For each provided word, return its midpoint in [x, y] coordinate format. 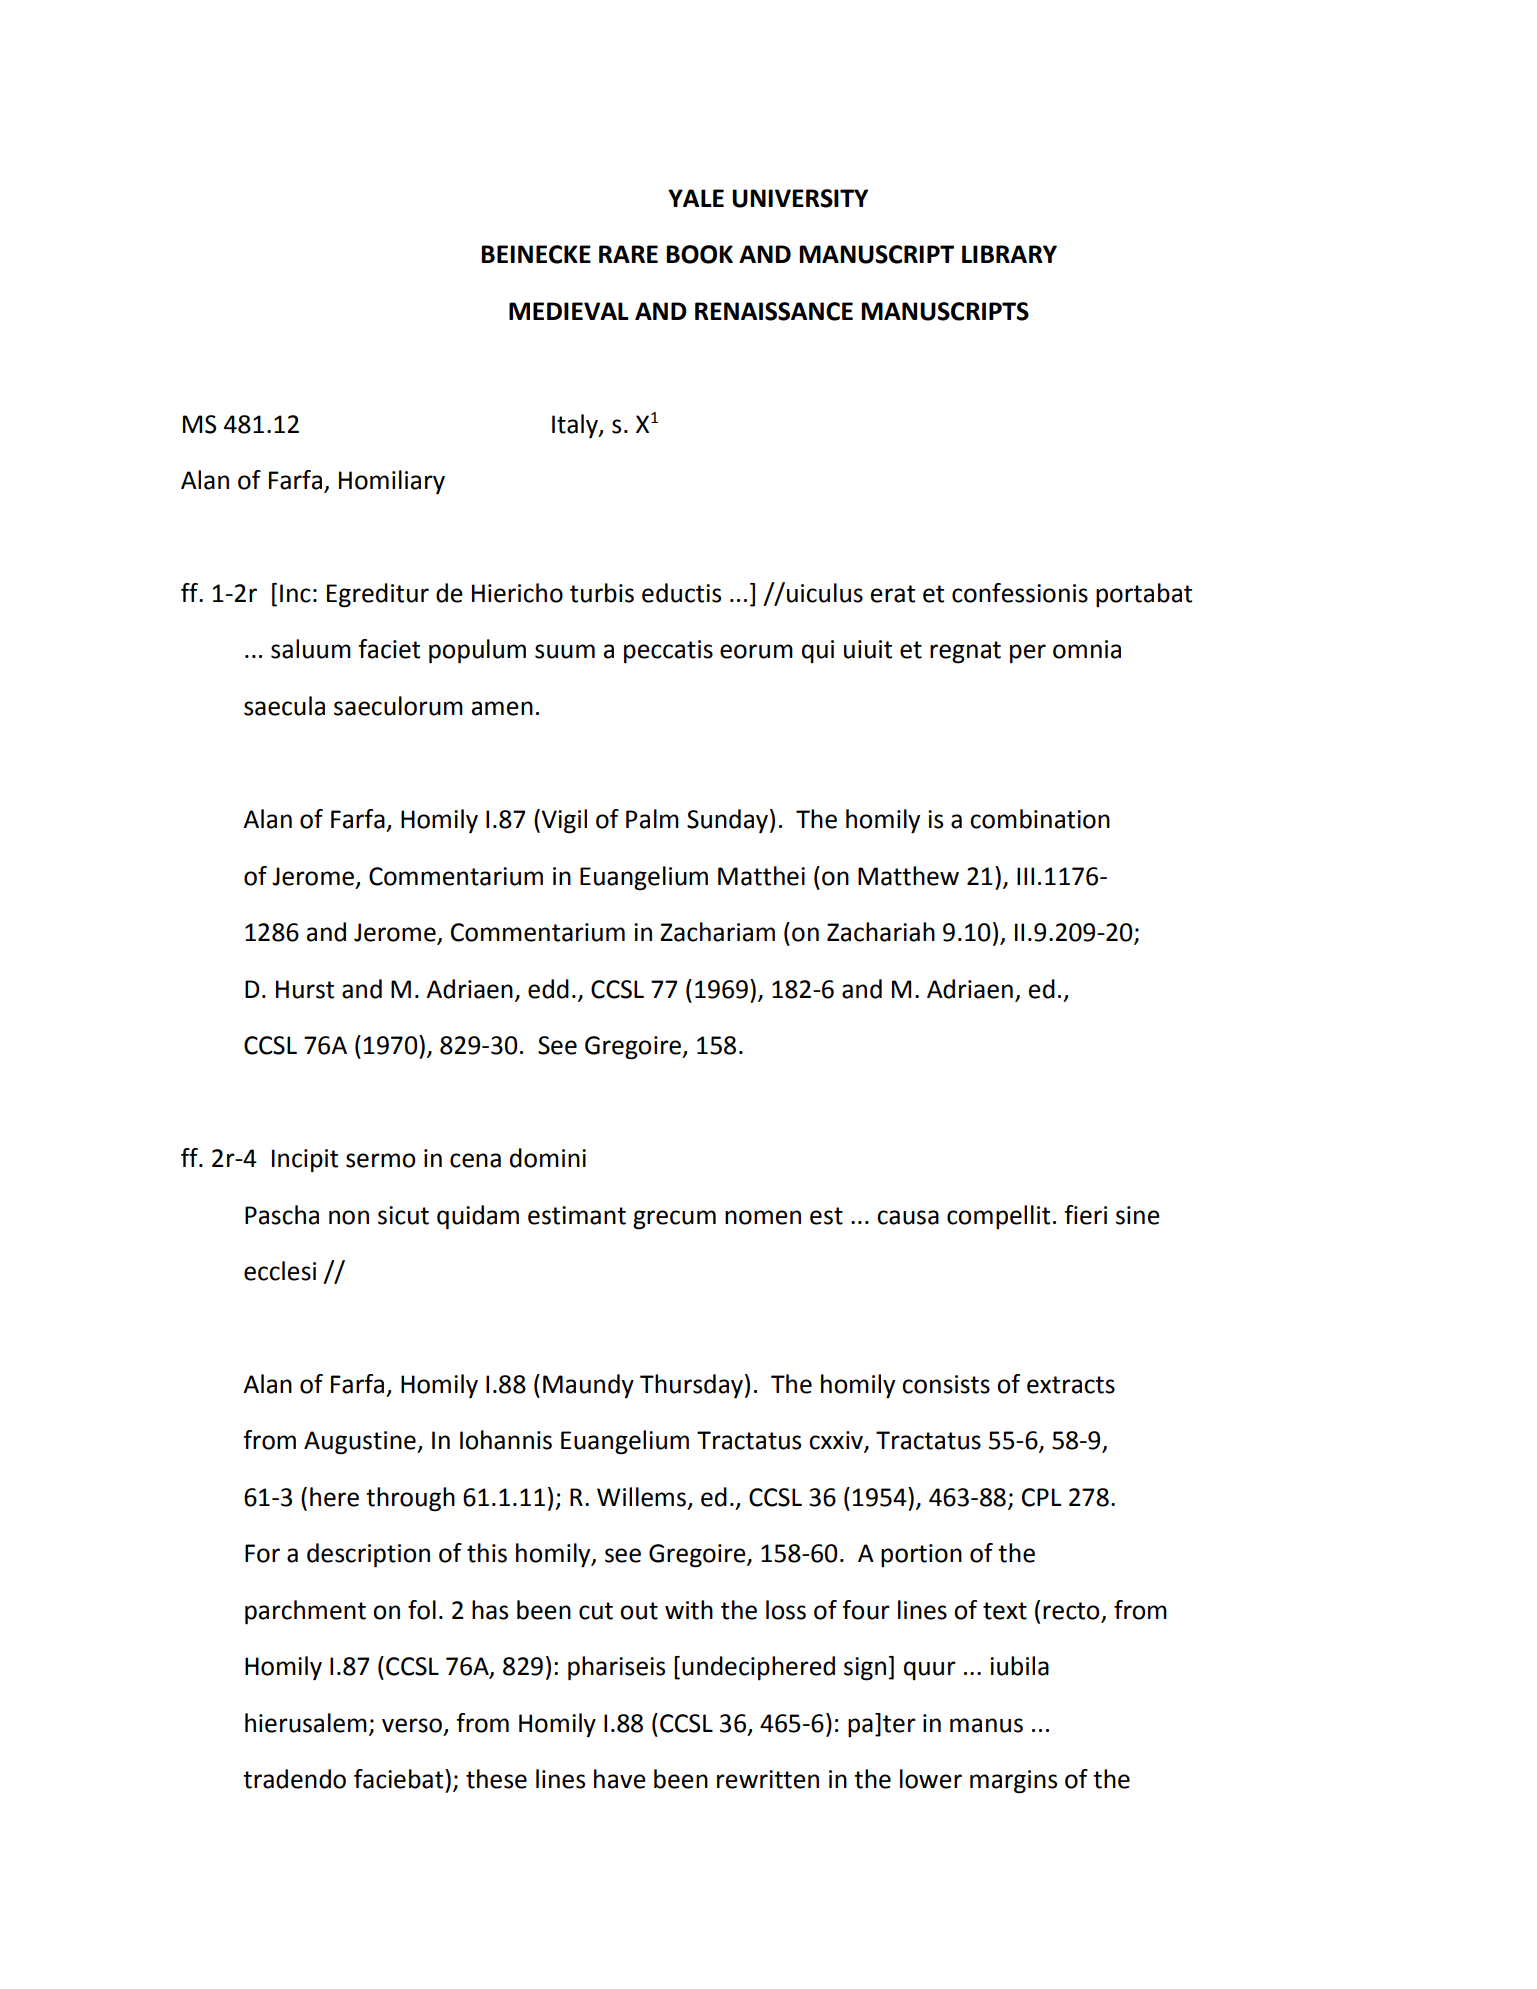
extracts [1071, 1385]
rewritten [768, 1779]
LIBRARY [1009, 254]
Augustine [361, 1443]
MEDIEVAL [569, 311]
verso [412, 1725]
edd [548, 989]
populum [477, 651]
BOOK [699, 254]
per [1028, 654]
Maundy [588, 1386]
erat [893, 594]
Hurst [305, 989]
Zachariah [881, 932]
